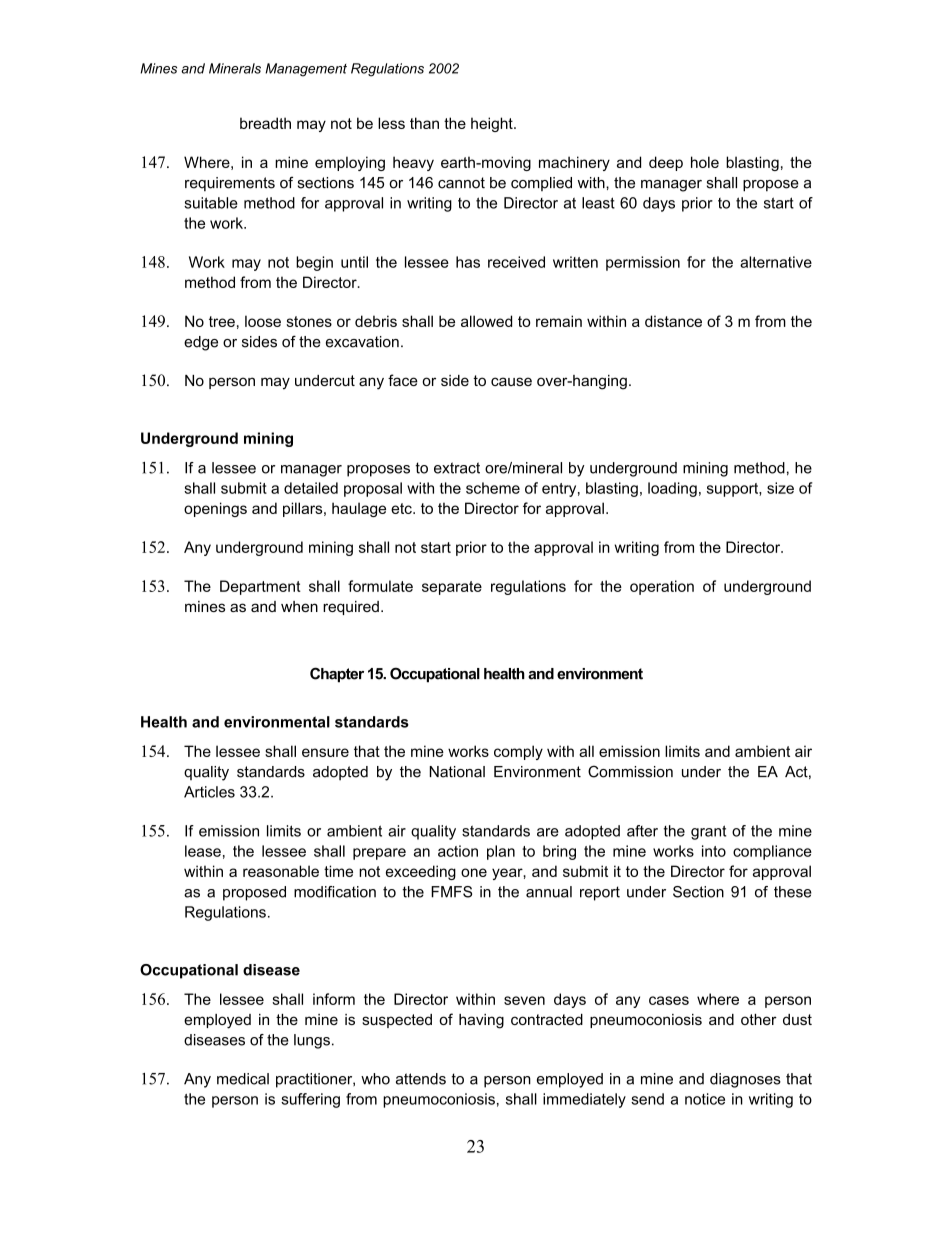 This screenshot has width=952, height=1233. What do you see at coordinates (745, 1080) in the screenshot?
I see `diagnoses` at bounding box center [745, 1080].
